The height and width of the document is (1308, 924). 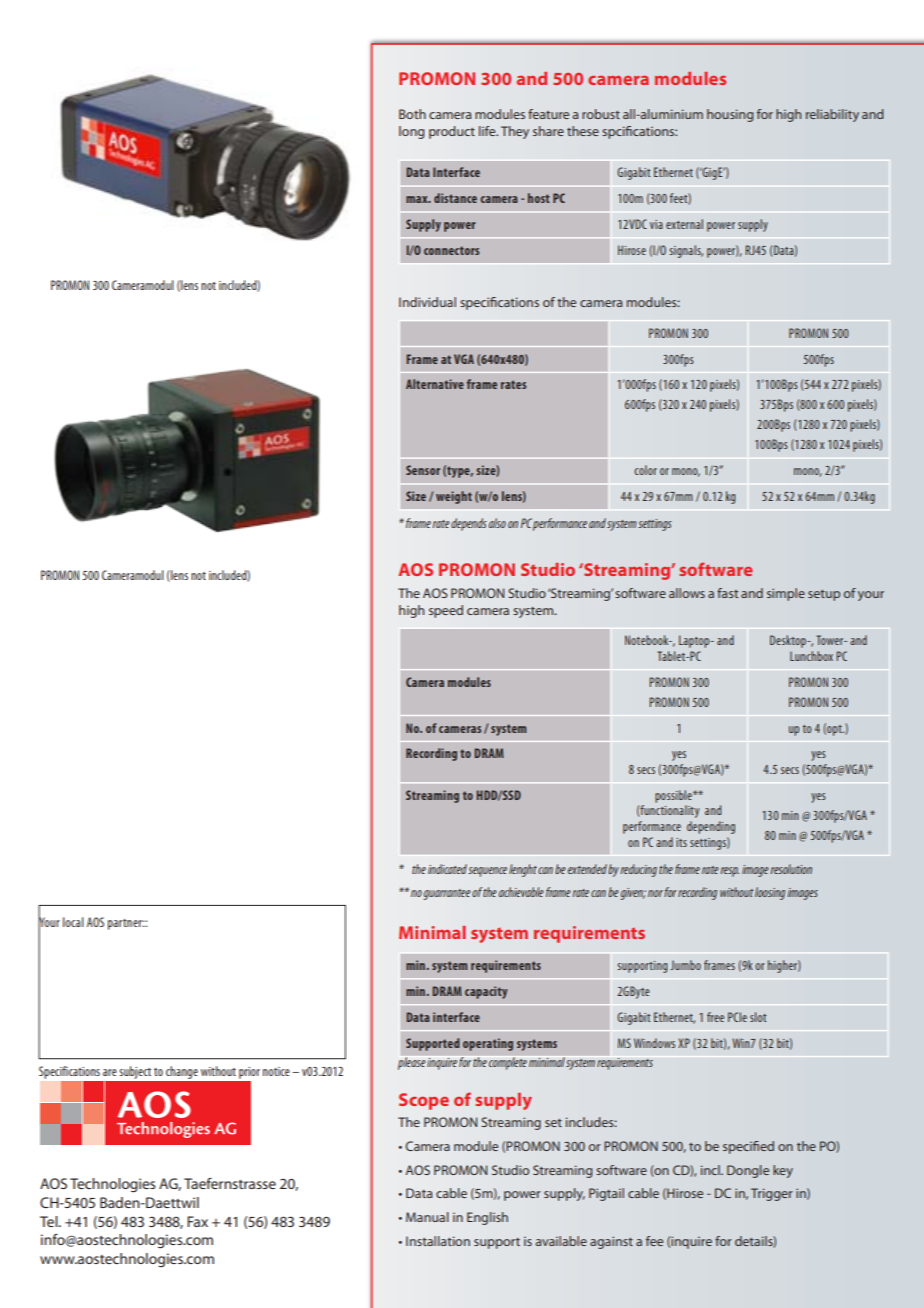 I want to click on housing, so click(x=730, y=115).
